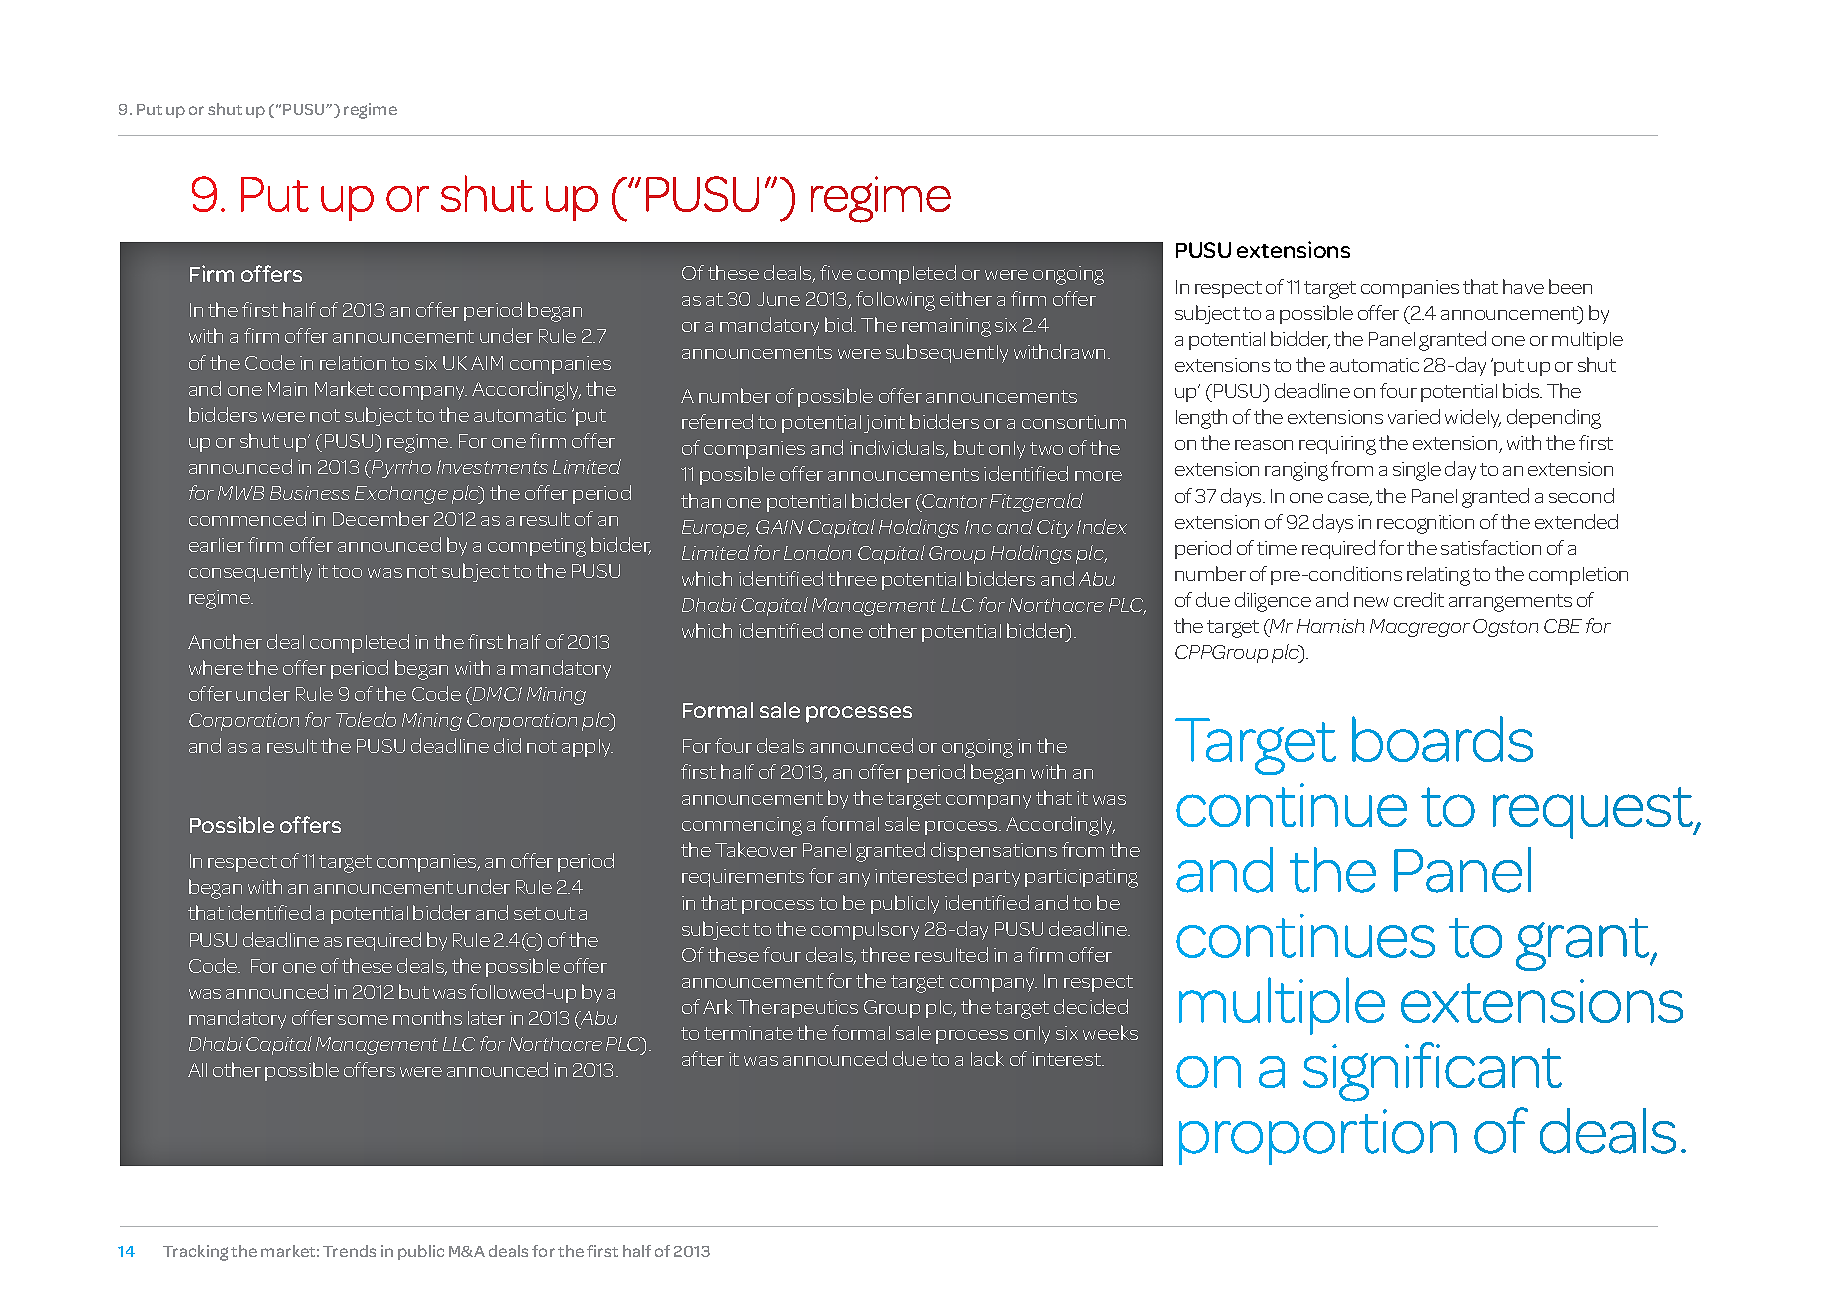 Image resolution: width=1831 pixels, height=1295 pixels. I want to click on compulsory, so click(865, 931).
